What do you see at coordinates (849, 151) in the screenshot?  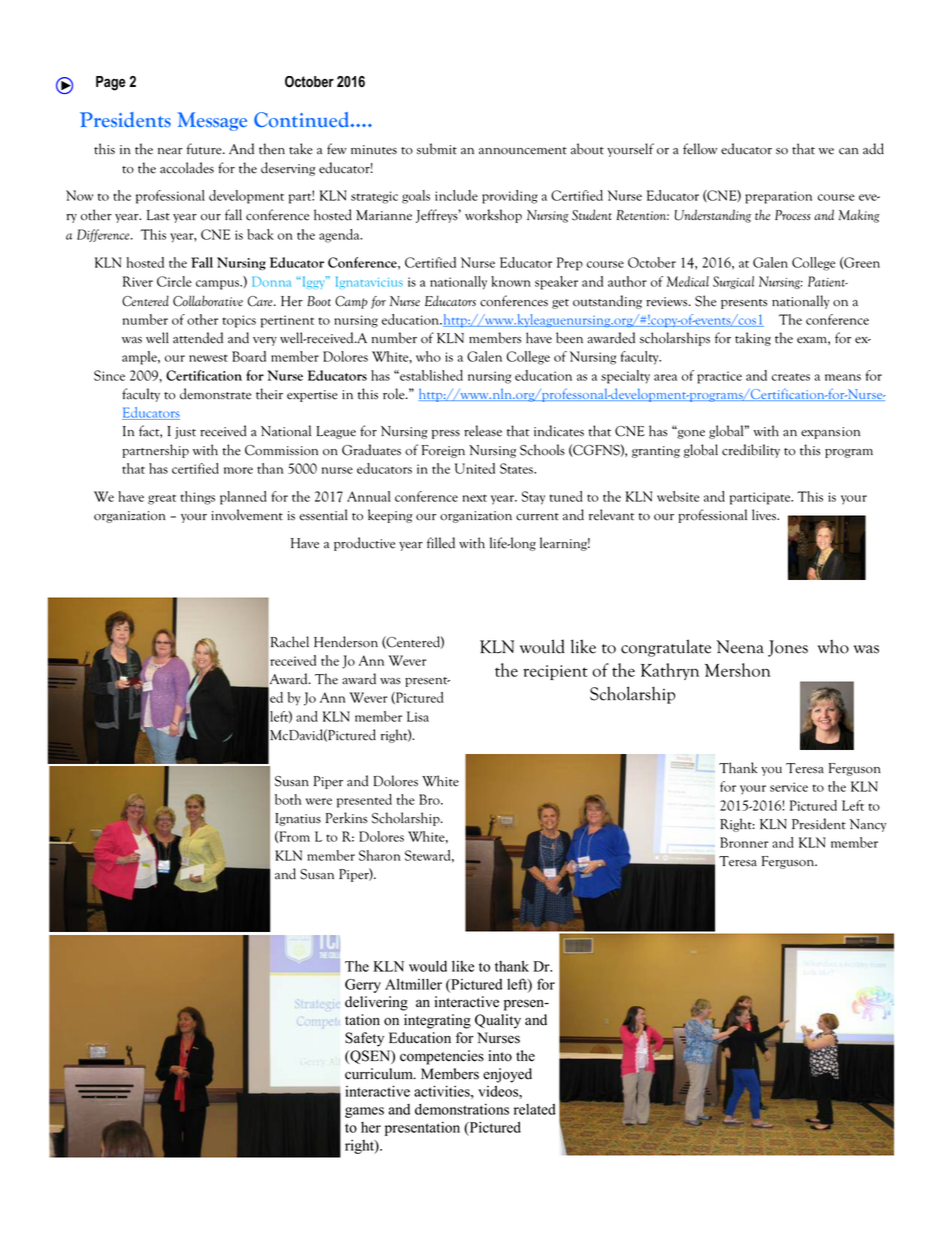 I see `can` at bounding box center [849, 151].
